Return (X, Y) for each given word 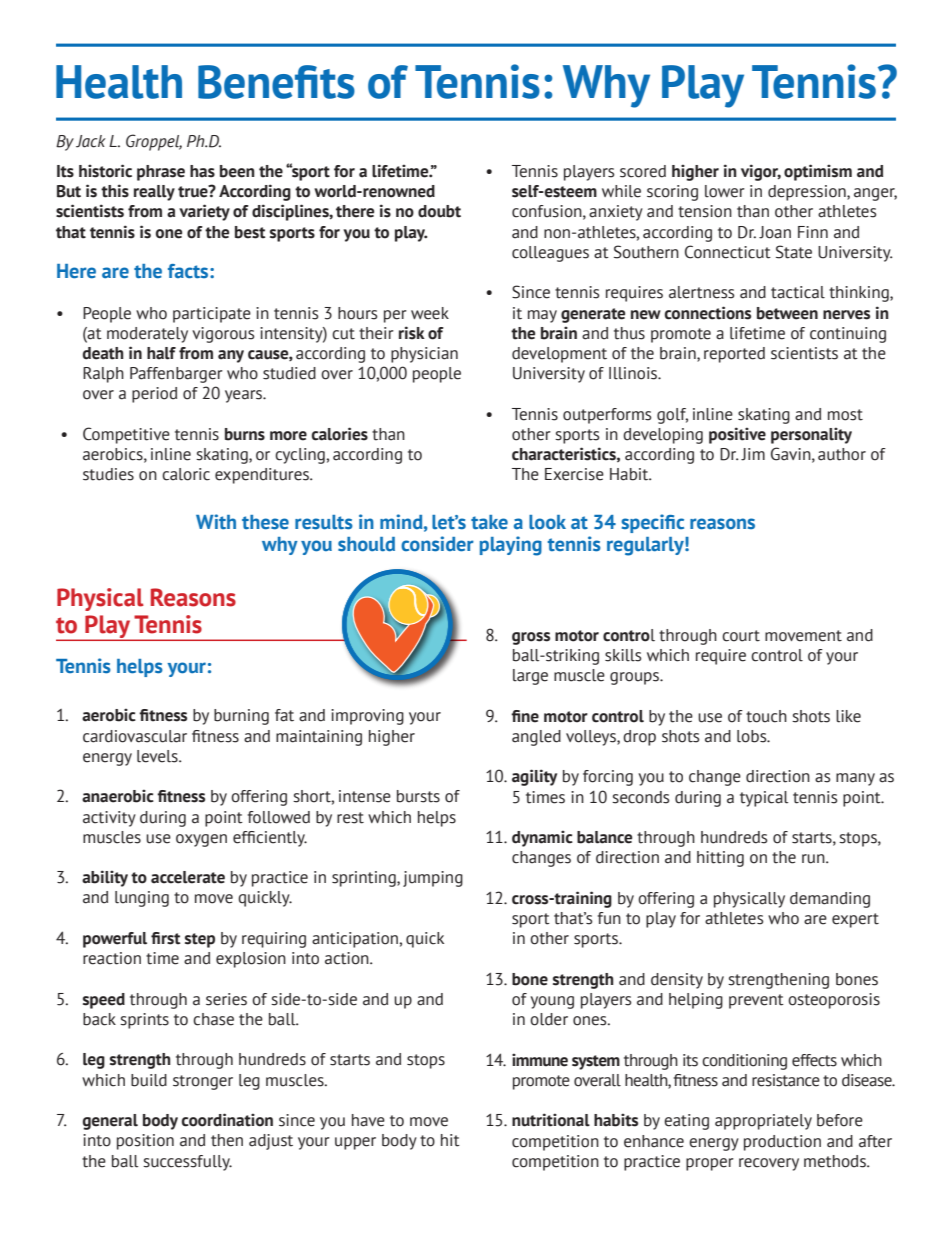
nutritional (551, 1120)
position (145, 1142)
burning (241, 717)
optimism (818, 172)
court (741, 636)
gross (531, 638)
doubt (439, 211)
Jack (91, 141)
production (782, 1143)
